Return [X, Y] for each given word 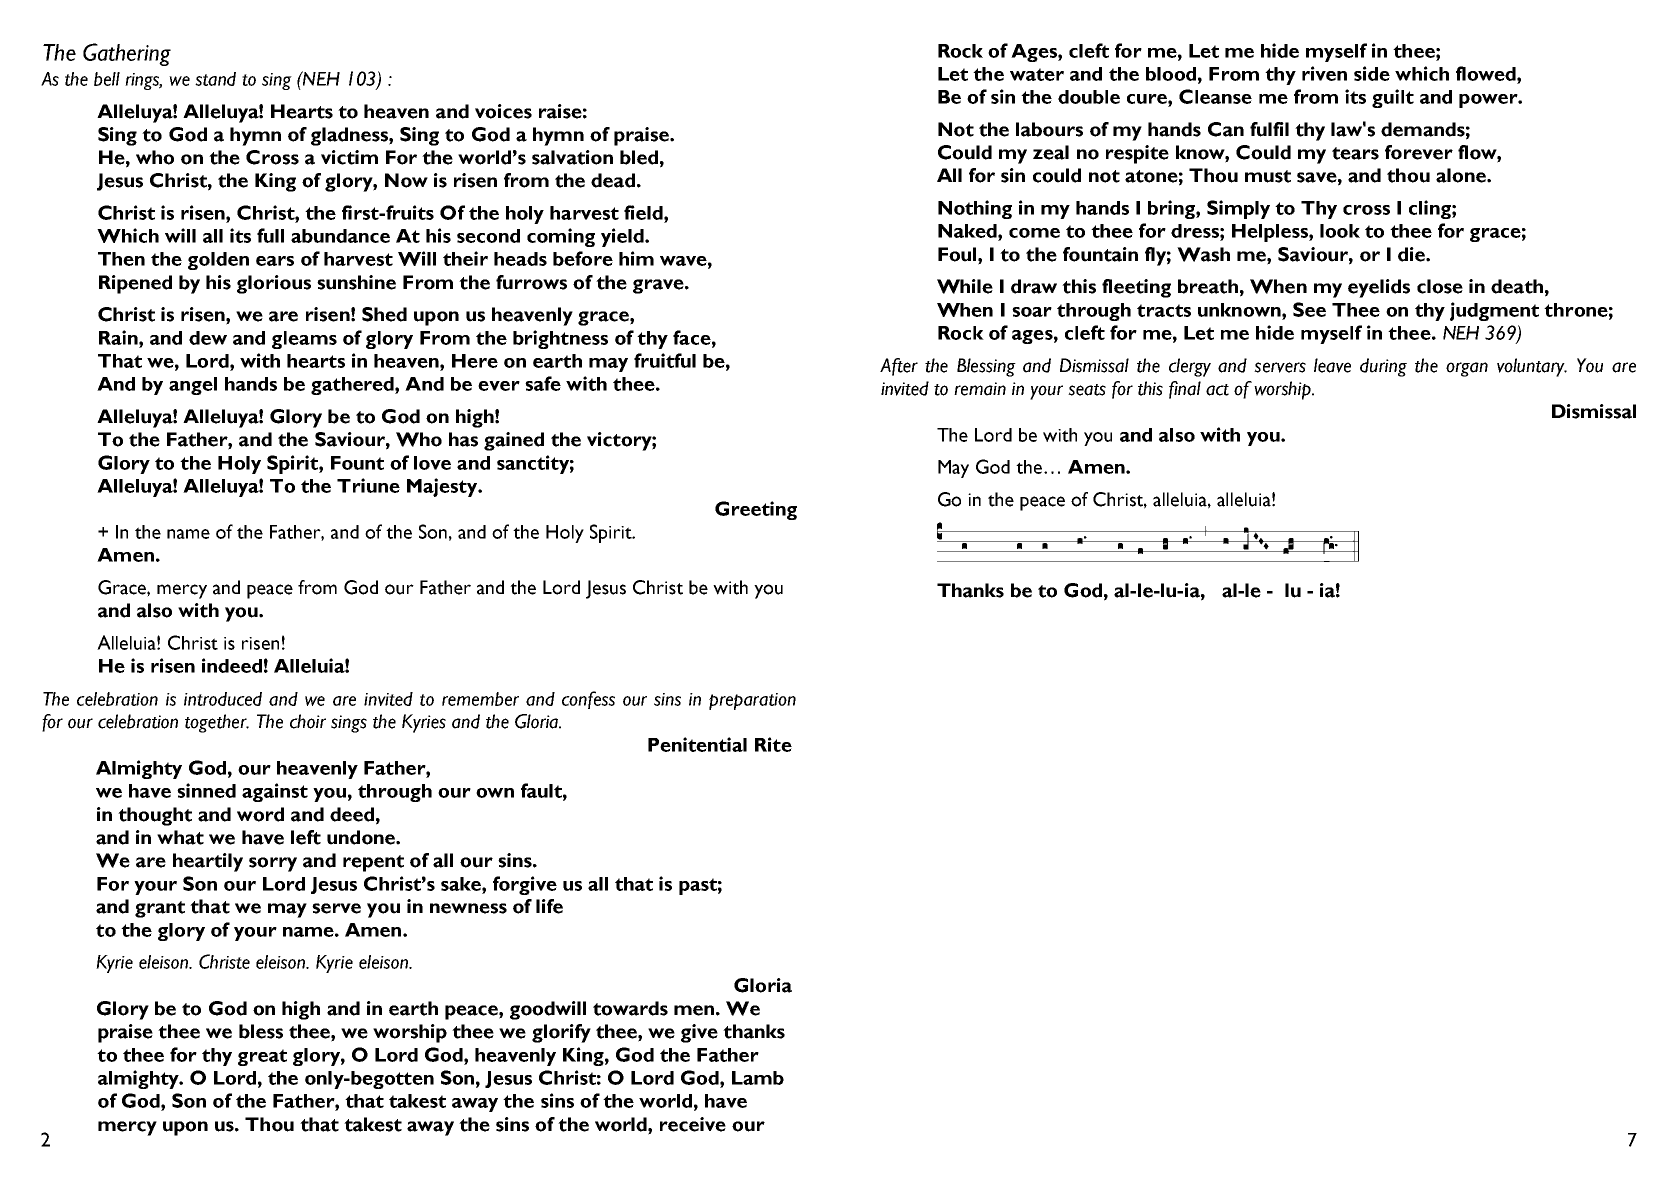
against [275, 792]
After [899, 367]
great [262, 1057]
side [1372, 73]
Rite [773, 744]
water [1037, 74]
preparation [752, 701]
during [1383, 367]
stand [215, 79]
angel [193, 386]
